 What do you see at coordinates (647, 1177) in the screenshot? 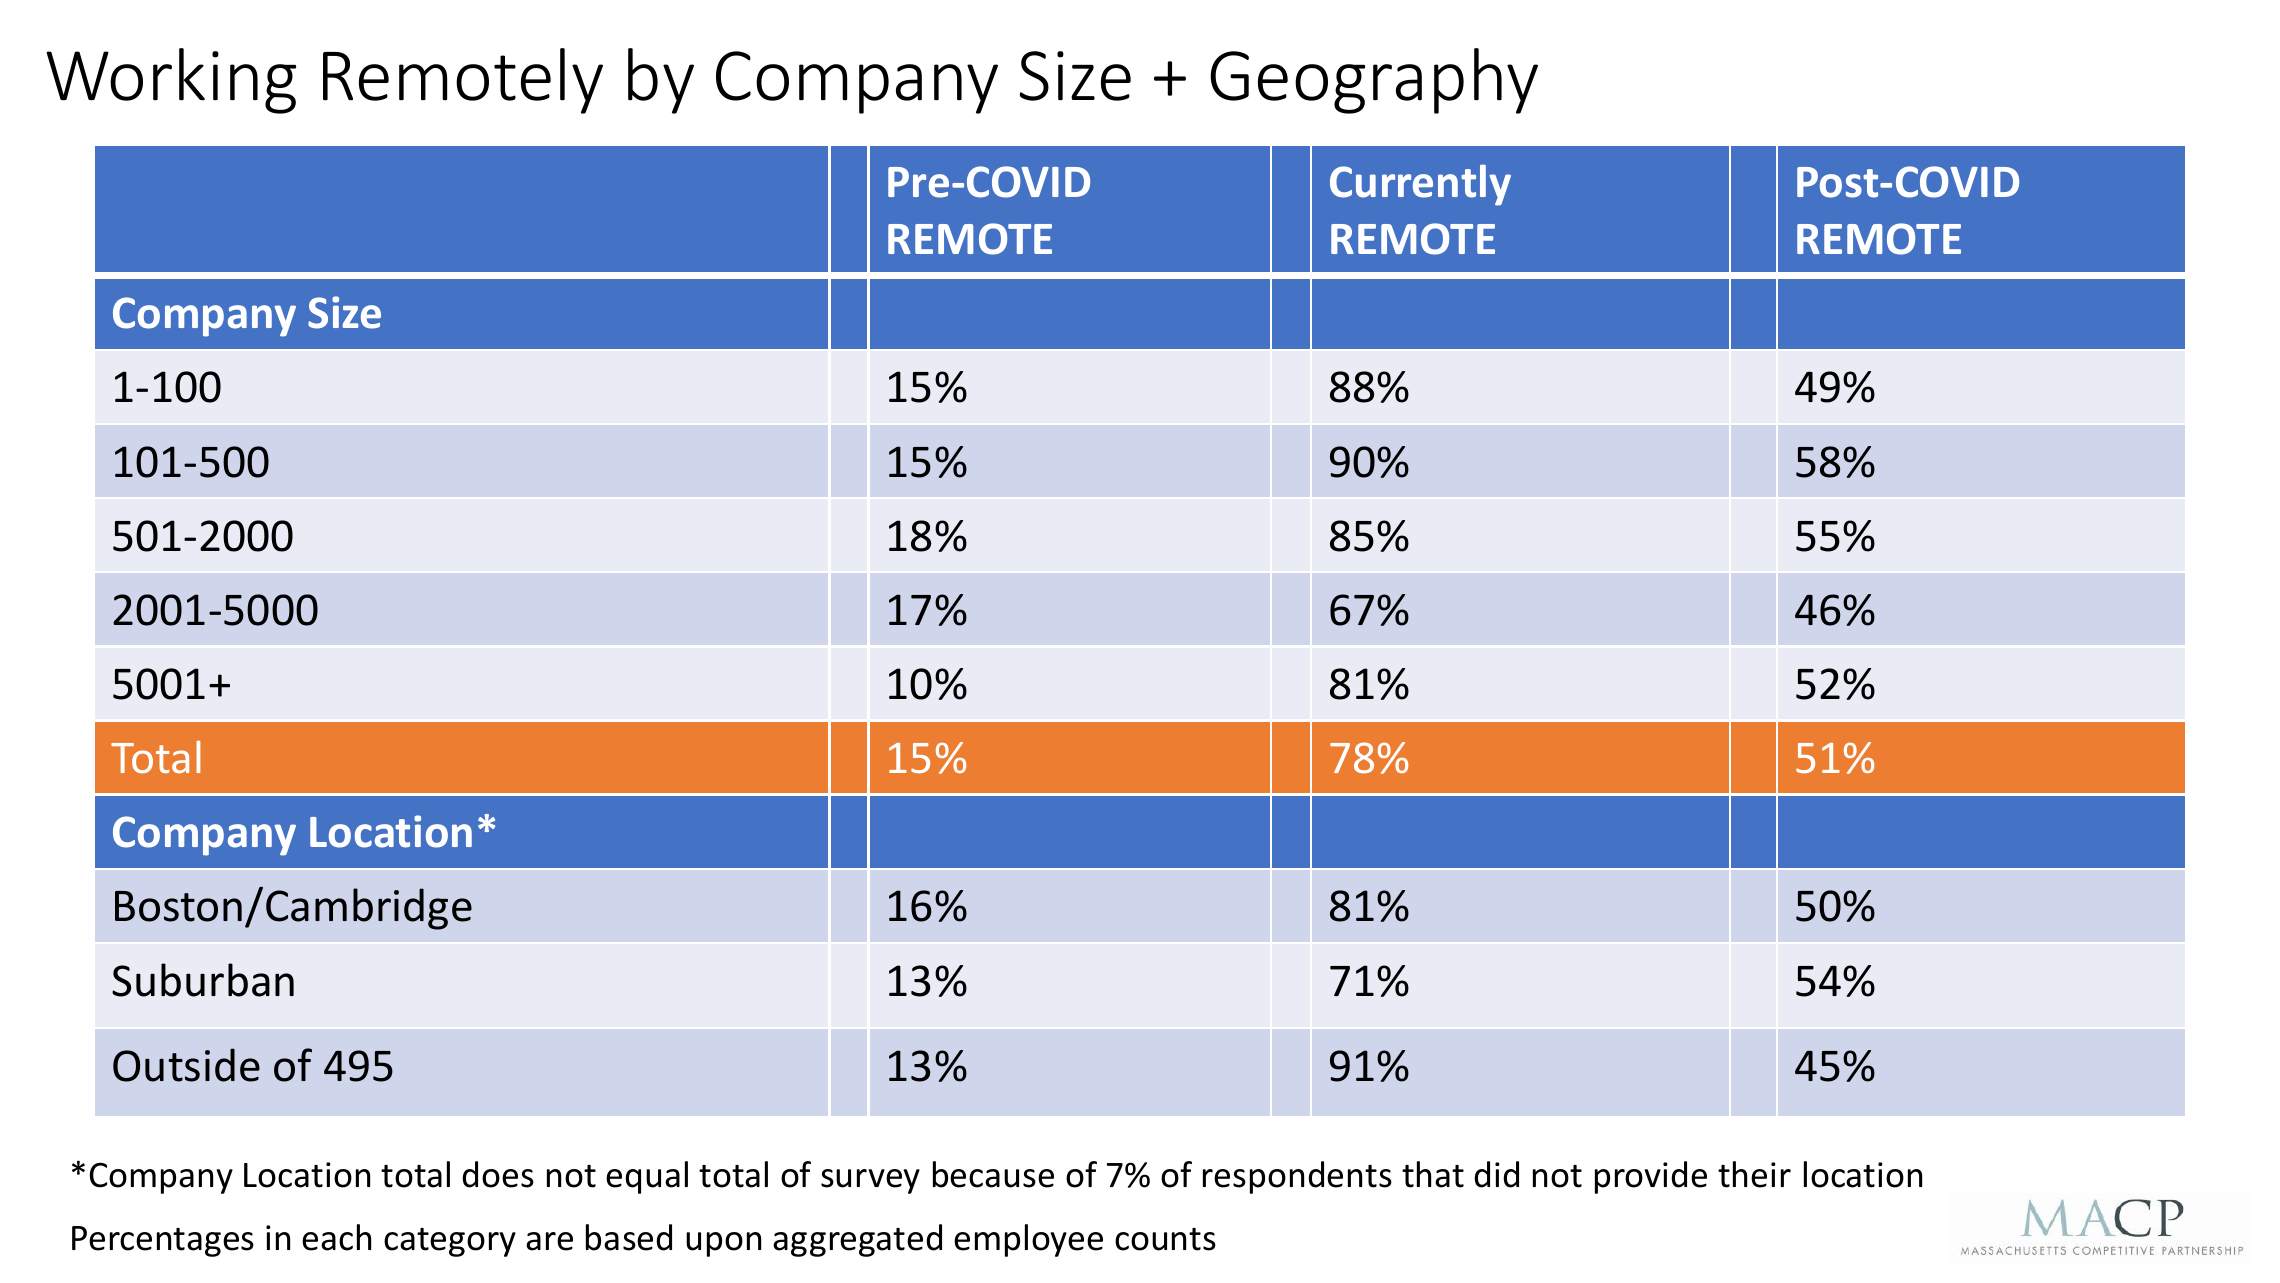
I see `equal` at bounding box center [647, 1177].
